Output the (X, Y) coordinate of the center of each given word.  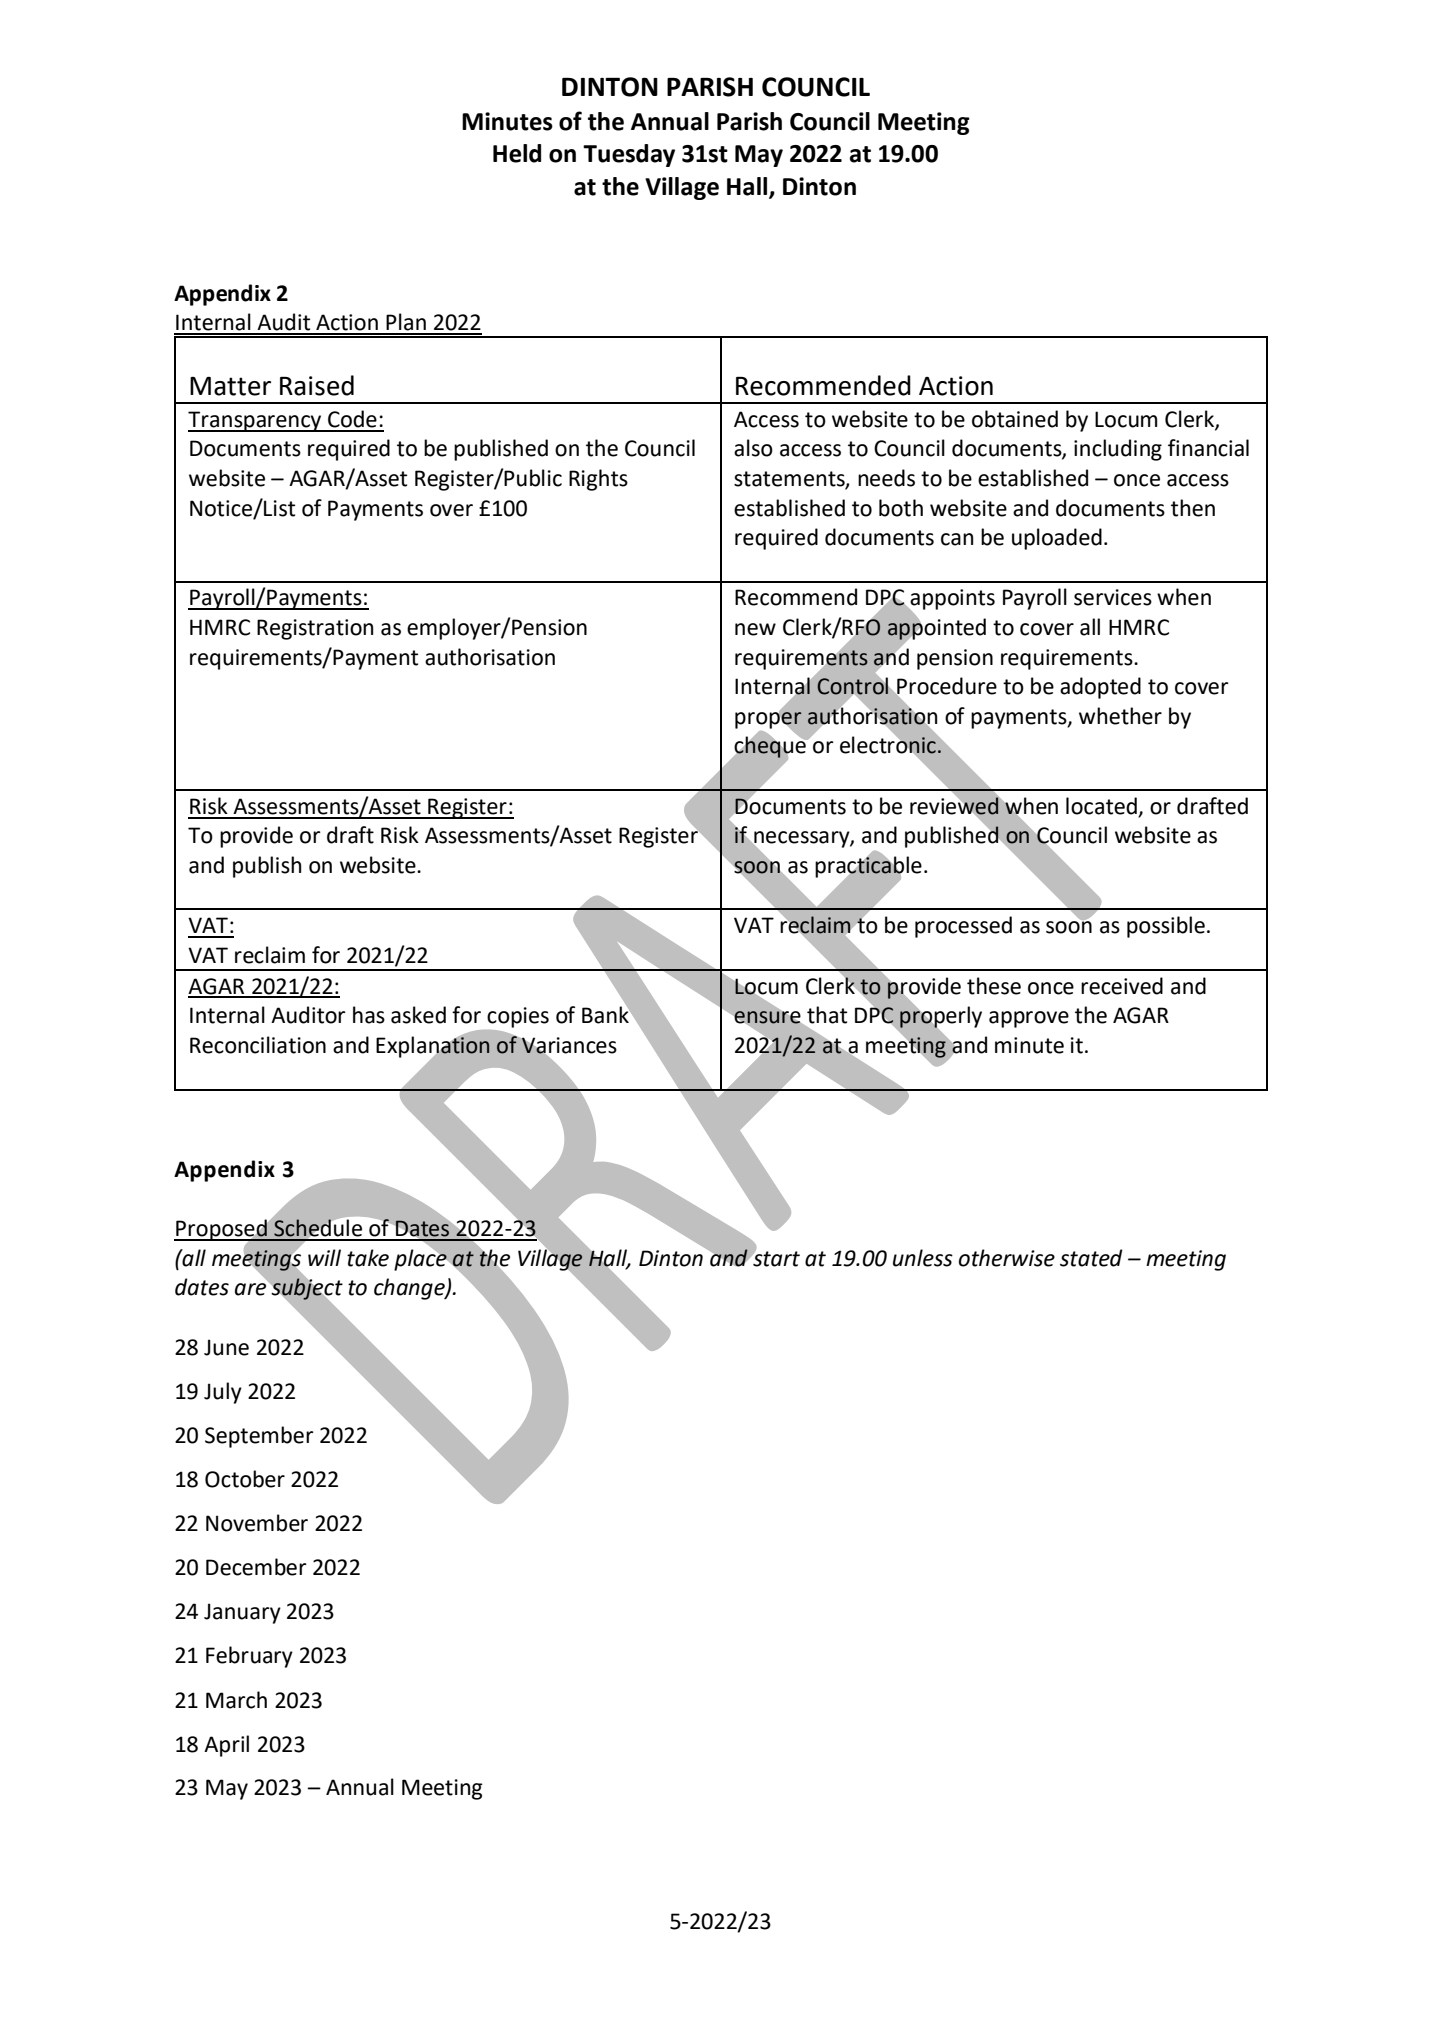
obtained (1015, 419)
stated (1091, 1258)
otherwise (1007, 1258)
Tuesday (629, 155)
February (249, 1657)
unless (923, 1258)
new (755, 629)
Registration (315, 629)
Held (517, 153)
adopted (1100, 688)
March (236, 1700)
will (324, 1257)
